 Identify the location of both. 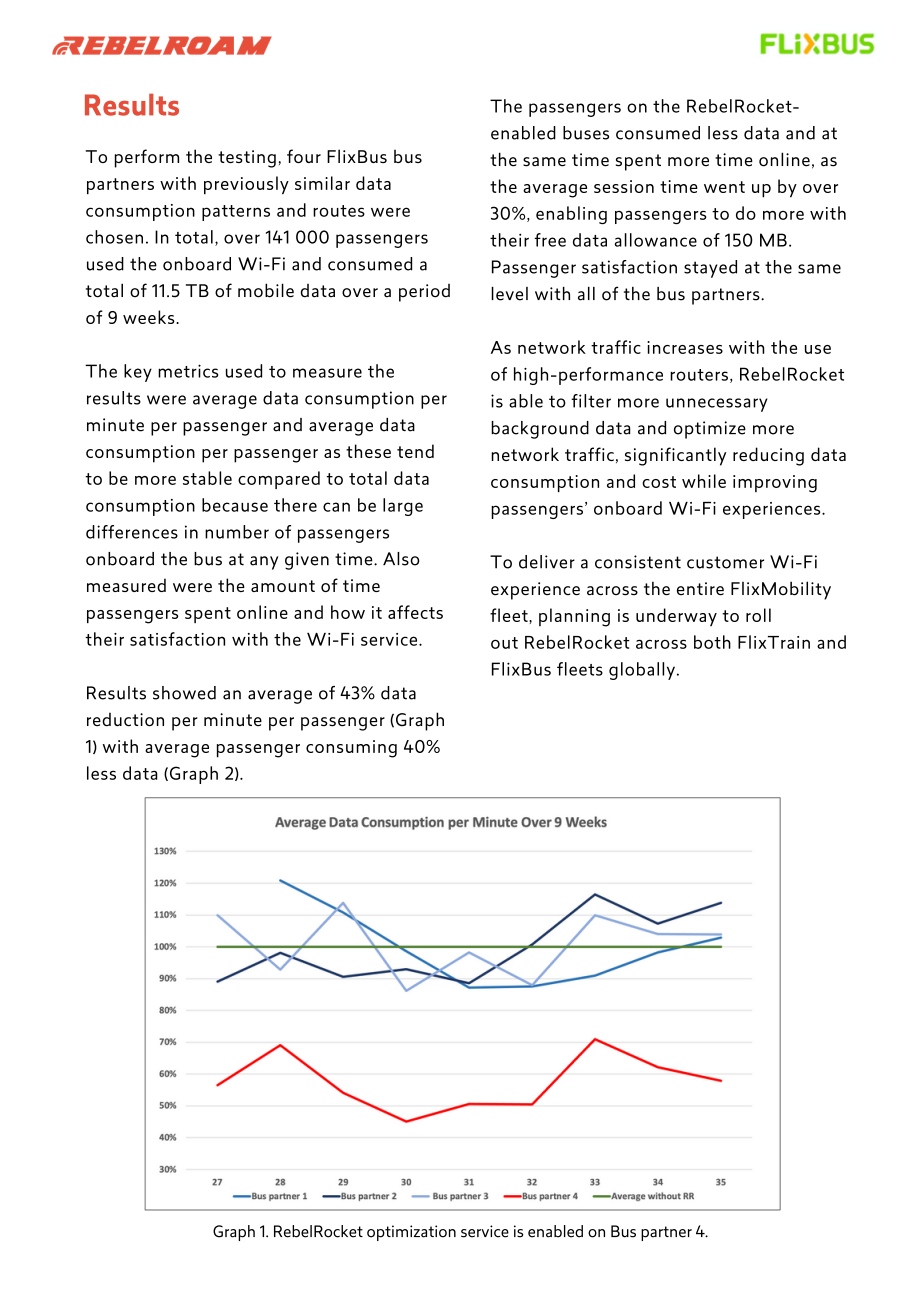
(712, 642).
